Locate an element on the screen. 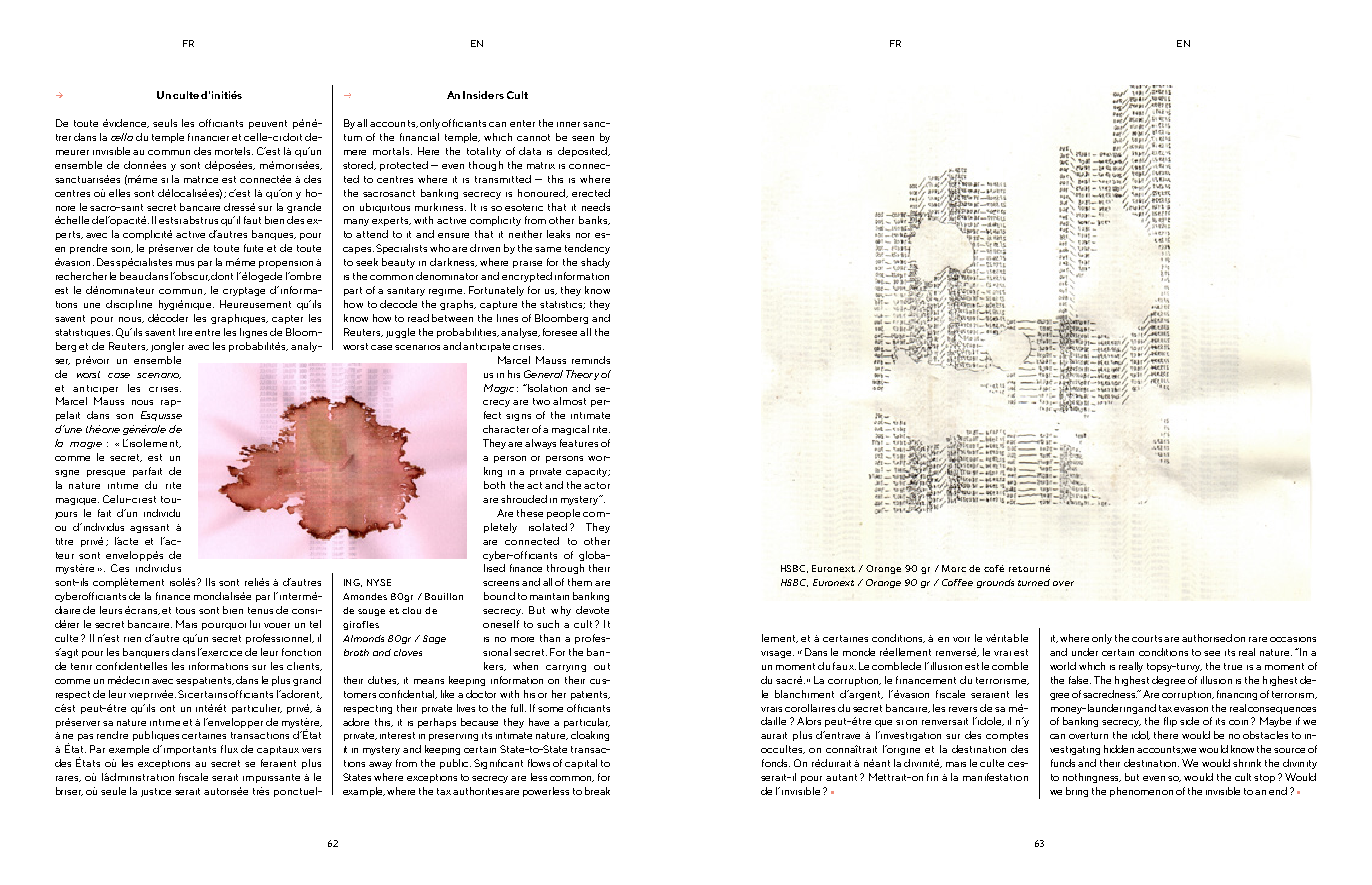 The width and height of the screenshot is (1372, 885). rien is located at coordinates (132, 639).
